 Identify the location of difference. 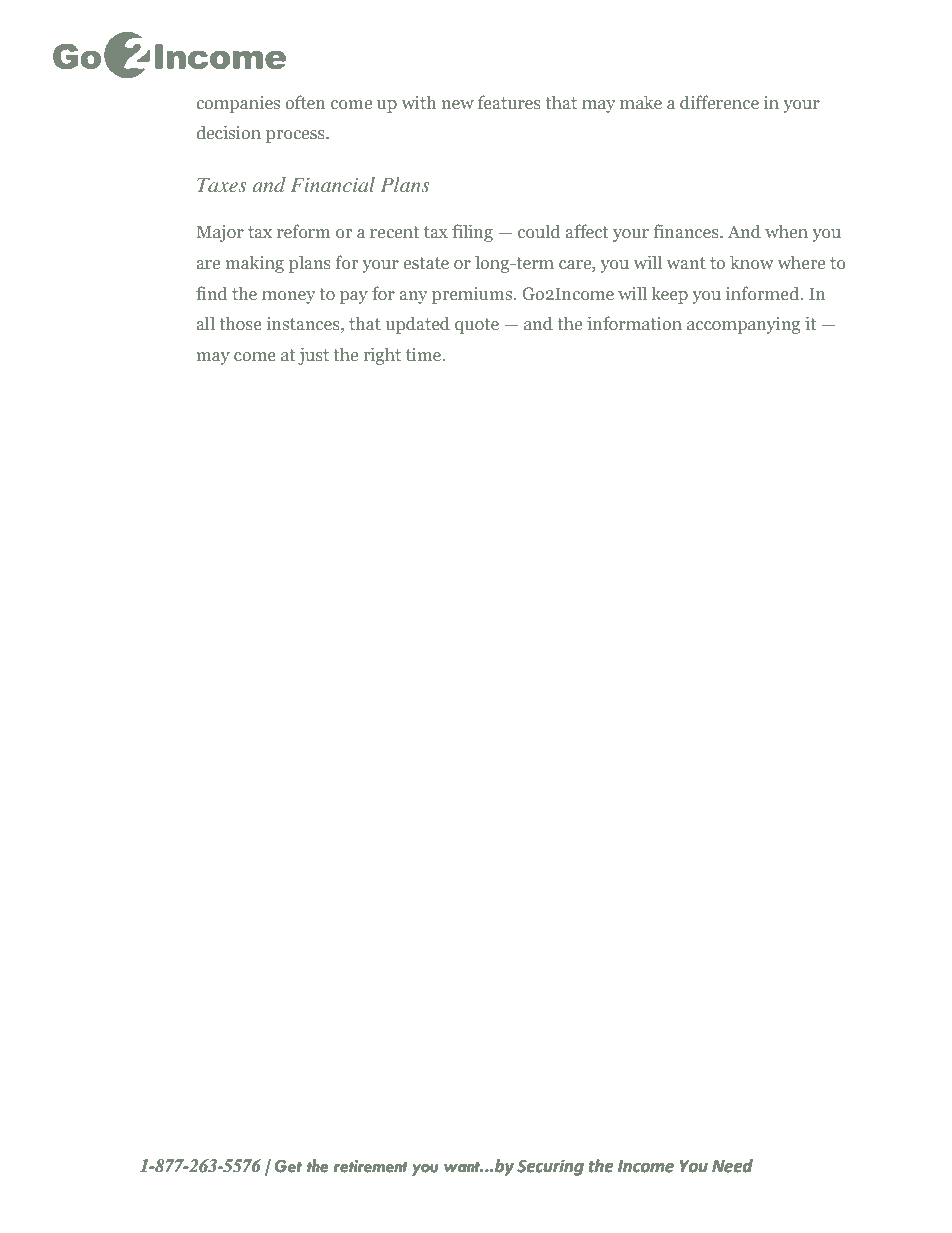
(719, 102).
